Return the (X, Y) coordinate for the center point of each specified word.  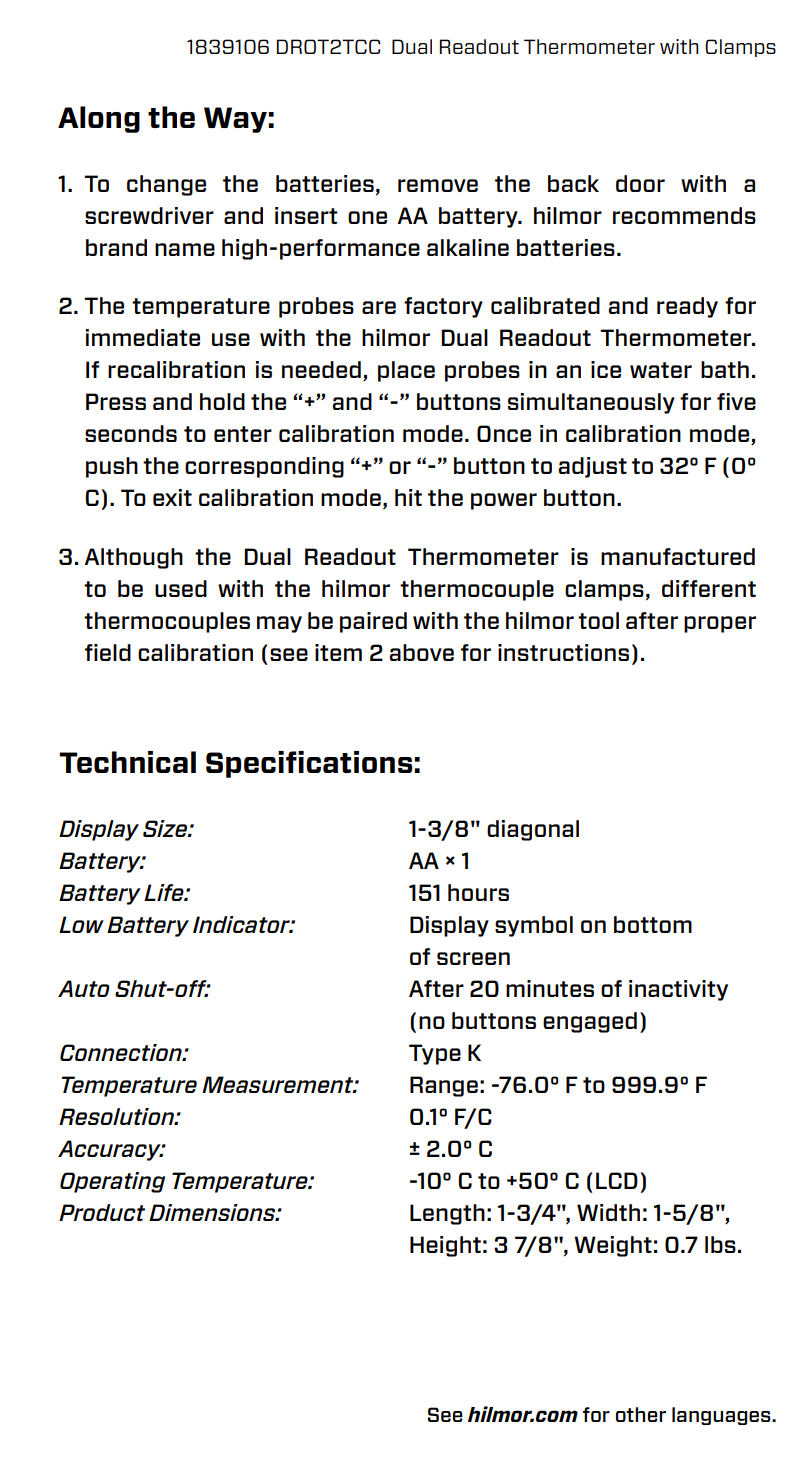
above (421, 652)
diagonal (533, 830)
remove (438, 185)
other (641, 1414)
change (166, 185)
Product (102, 1212)
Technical (127, 762)
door (640, 183)
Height (445, 1246)
